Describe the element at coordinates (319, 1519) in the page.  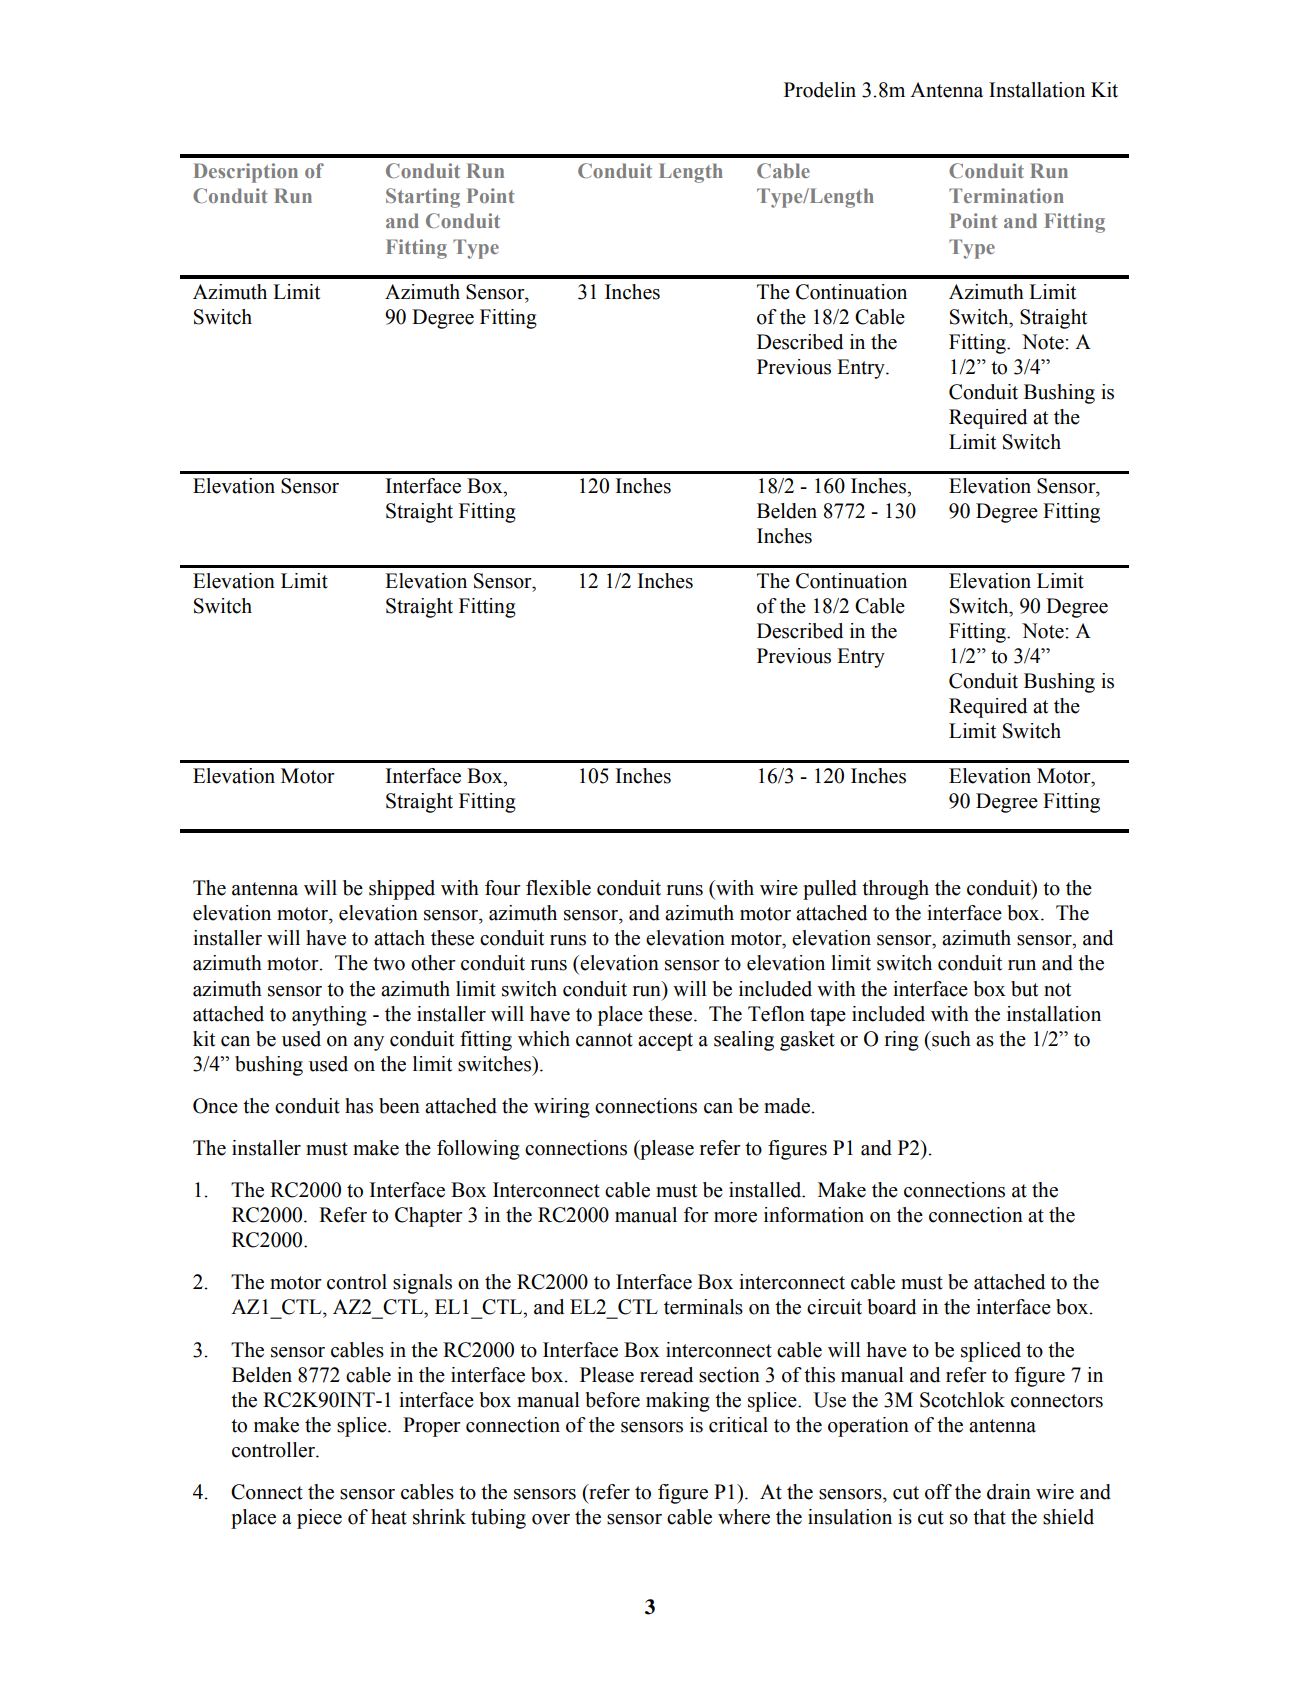
I see `piece` at that location.
